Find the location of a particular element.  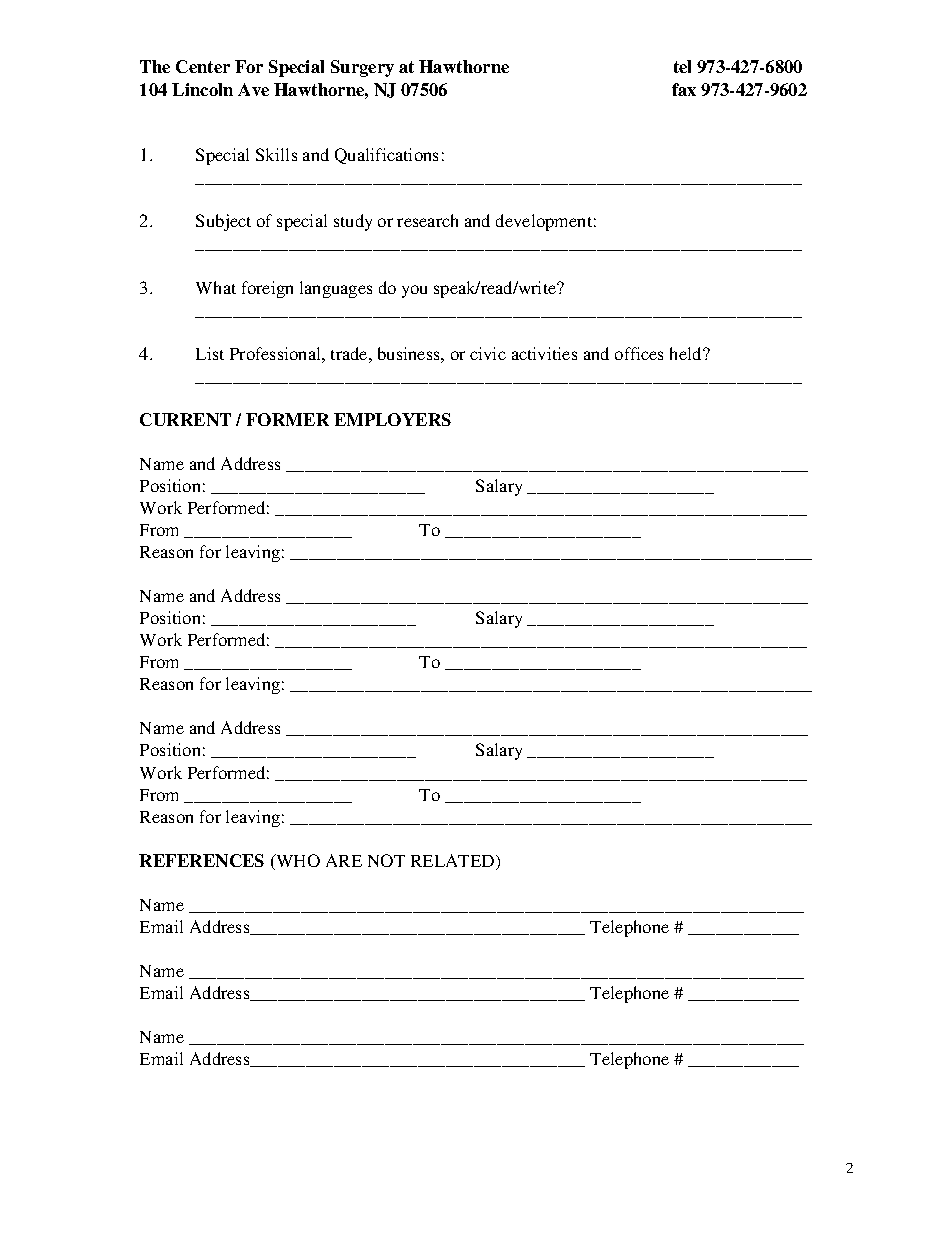

EMPLOYERS is located at coordinates (392, 419).
